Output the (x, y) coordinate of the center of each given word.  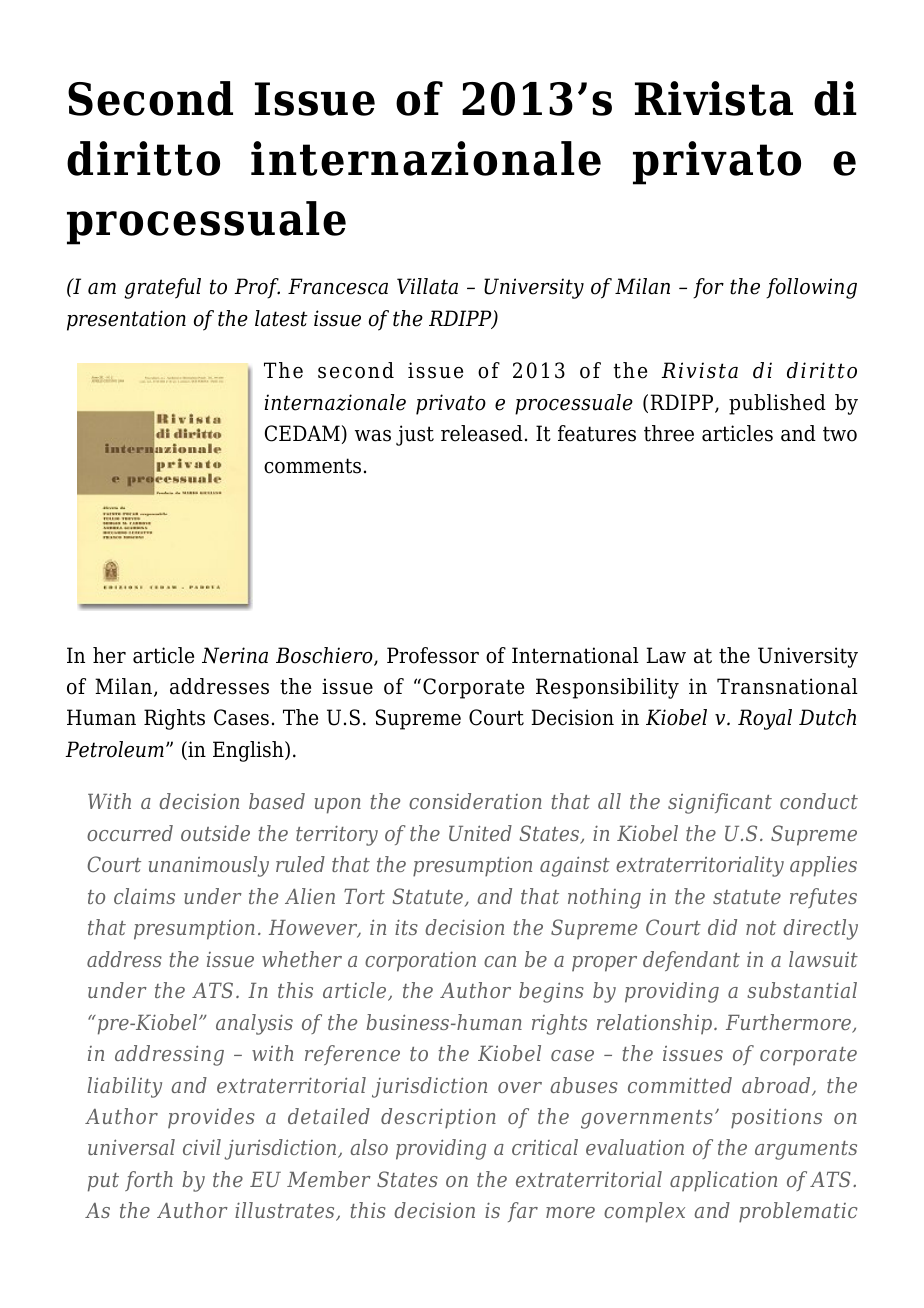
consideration (475, 801)
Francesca (338, 286)
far (523, 1212)
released (482, 433)
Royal (765, 719)
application (723, 1181)
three (669, 433)
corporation (420, 961)
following (811, 288)
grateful (162, 288)
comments (312, 466)
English (249, 751)
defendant (691, 961)
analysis (254, 1024)
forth (149, 1181)
